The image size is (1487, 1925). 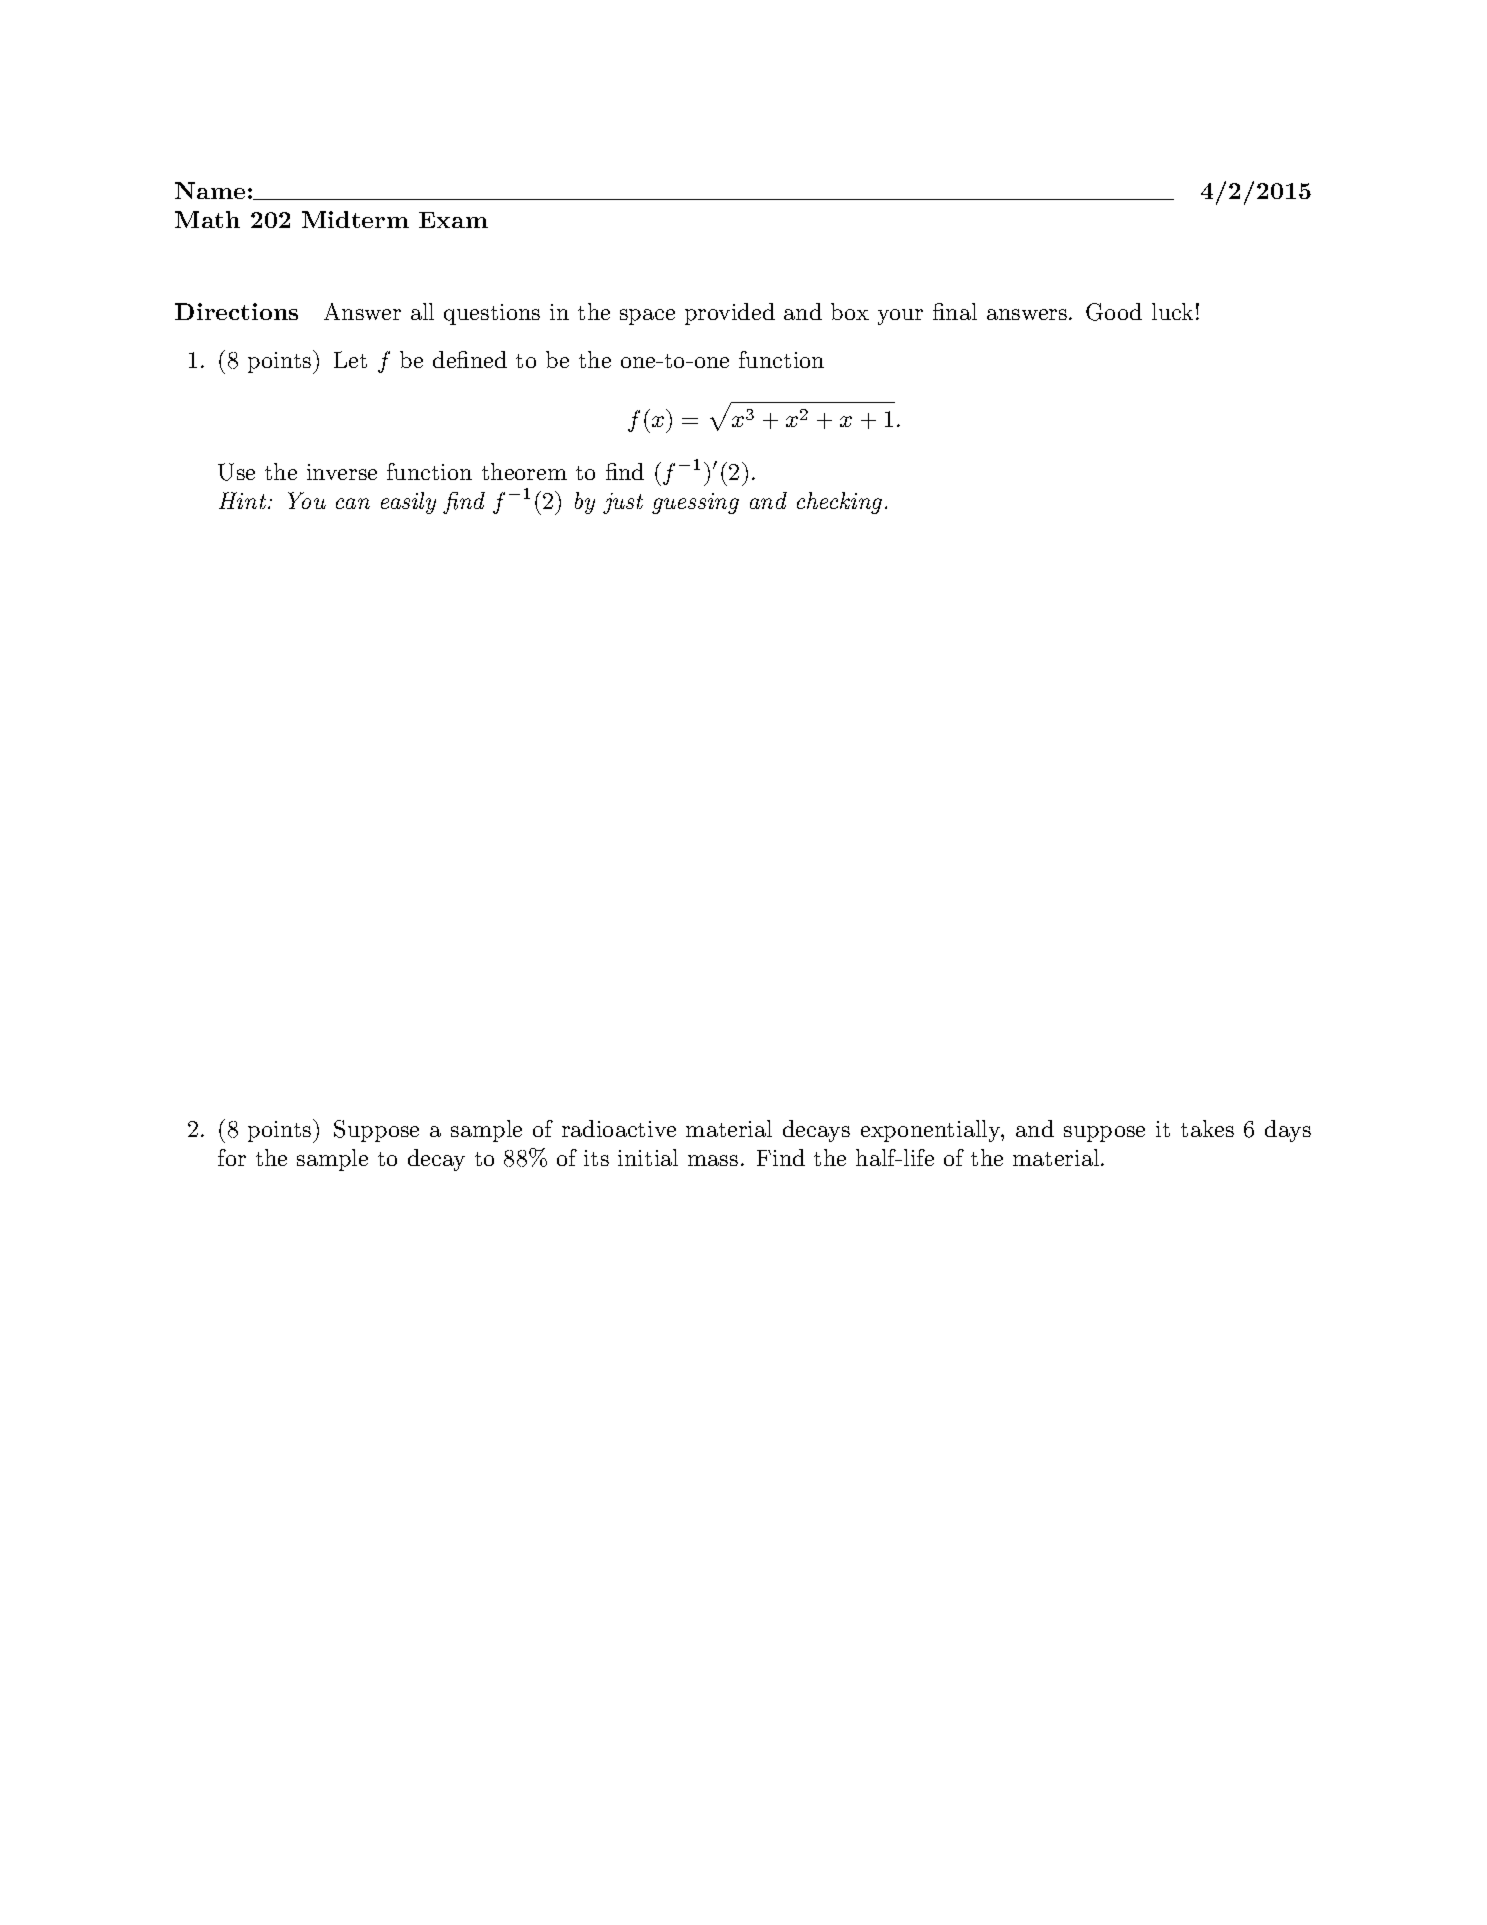 I want to click on takes, so click(x=1207, y=1128).
